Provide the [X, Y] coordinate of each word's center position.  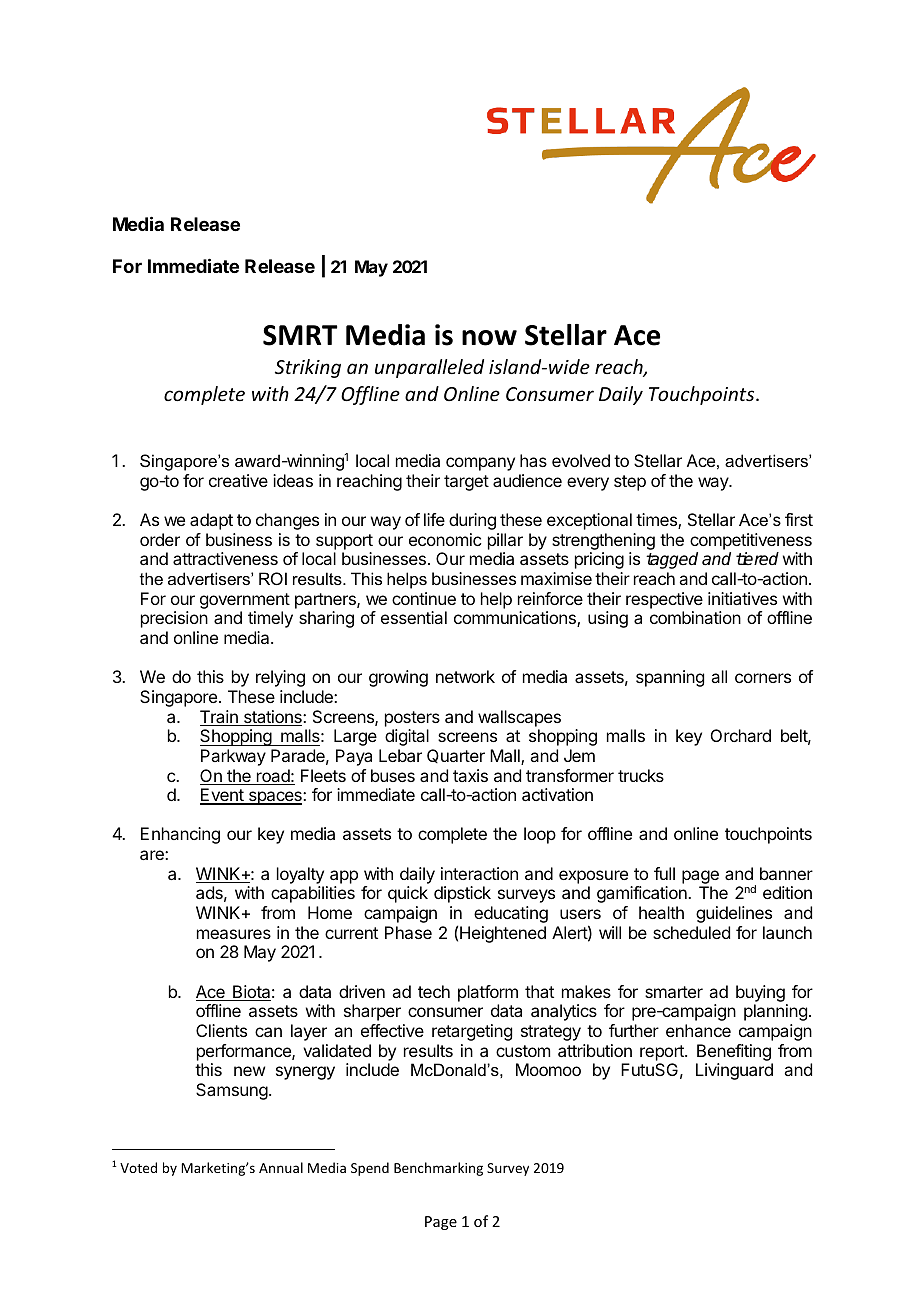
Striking [308, 368]
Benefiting [734, 1052]
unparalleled [429, 368]
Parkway [233, 757]
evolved [581, 460]
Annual [281, 1167]
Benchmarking [438, 1169]
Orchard [741, 735]
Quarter [456, 756]
